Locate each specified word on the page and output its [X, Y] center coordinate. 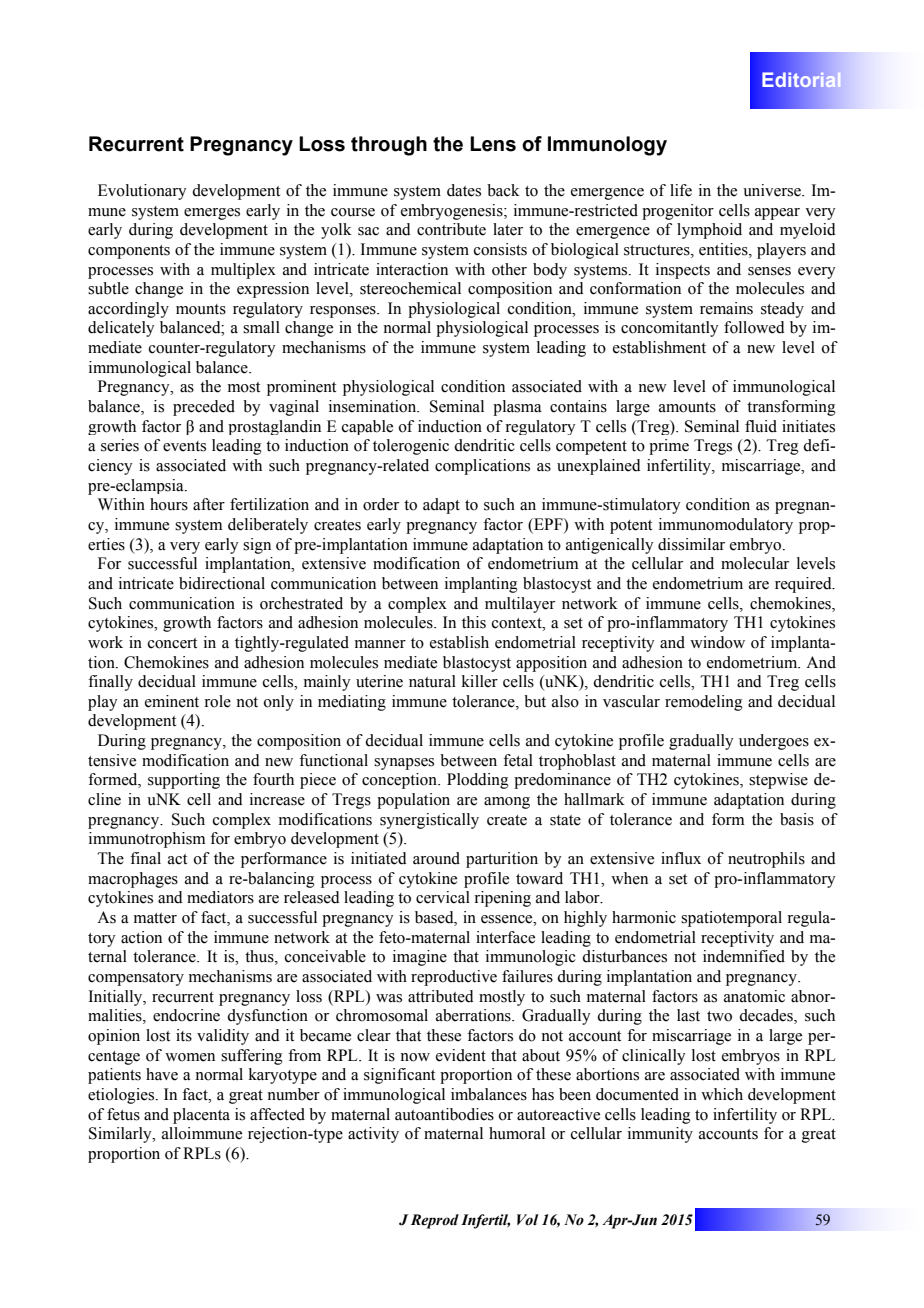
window [717, 642]
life [681, 190]
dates [464, 190]
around [436, 858]
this [474, 622]
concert [172, 643]
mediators [220, 897]
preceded [204, 408]
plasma [517, 408]
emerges [212, 214]
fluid [761, 426]
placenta [201, 1116]
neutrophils [766, 860]
